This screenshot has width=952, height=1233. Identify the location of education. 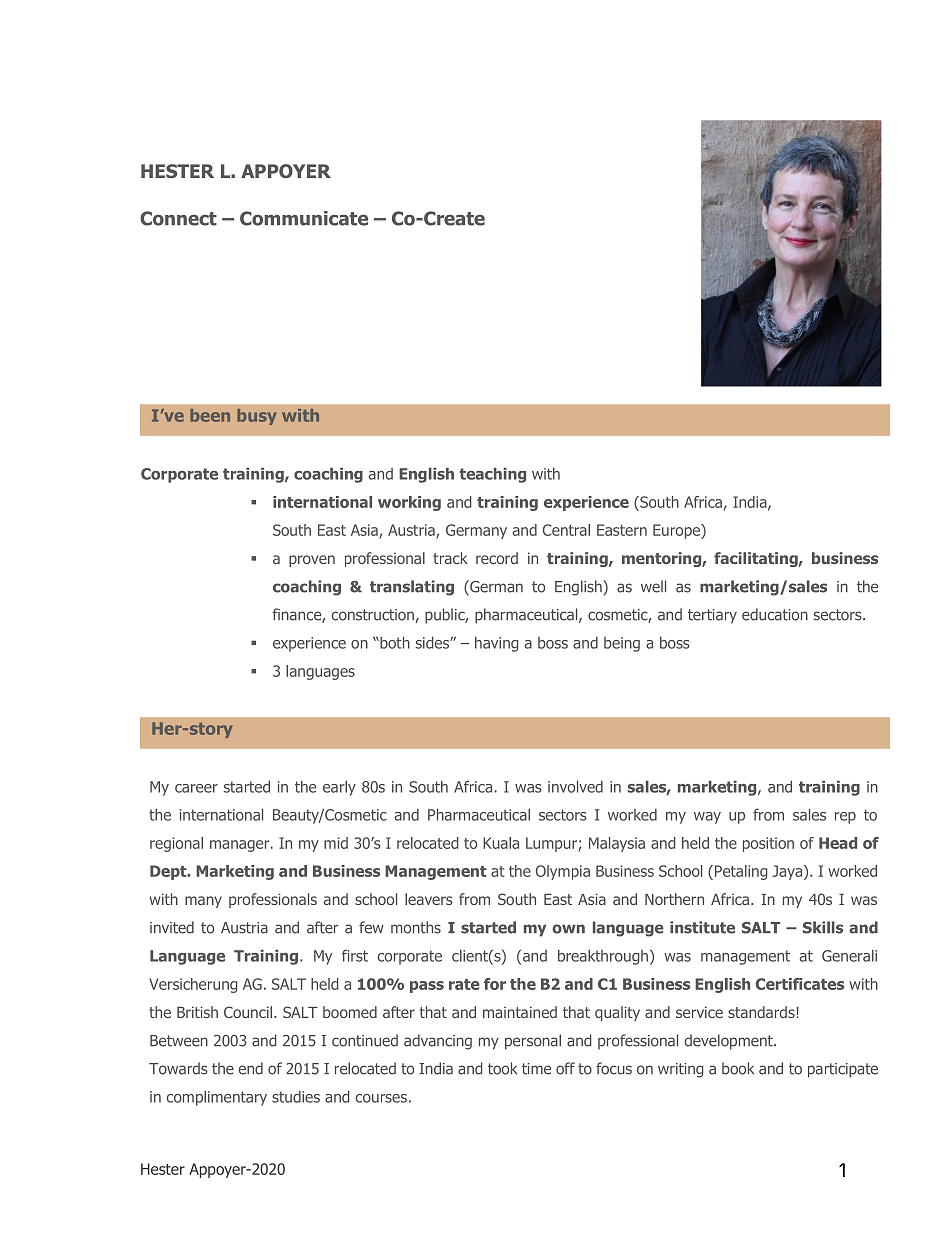
(775, 614).
